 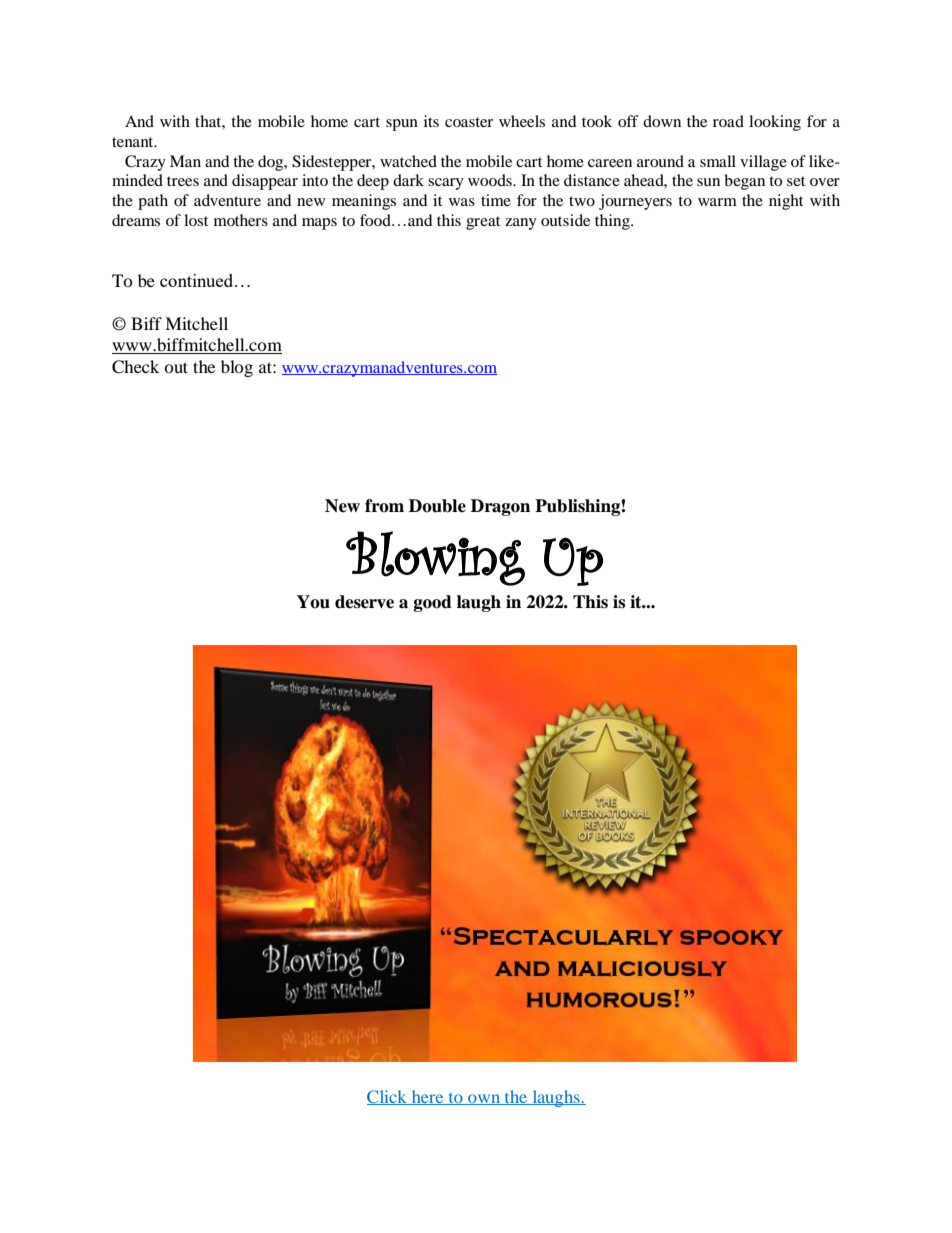 I want to click on deserve, so click(x=364, y=602).
